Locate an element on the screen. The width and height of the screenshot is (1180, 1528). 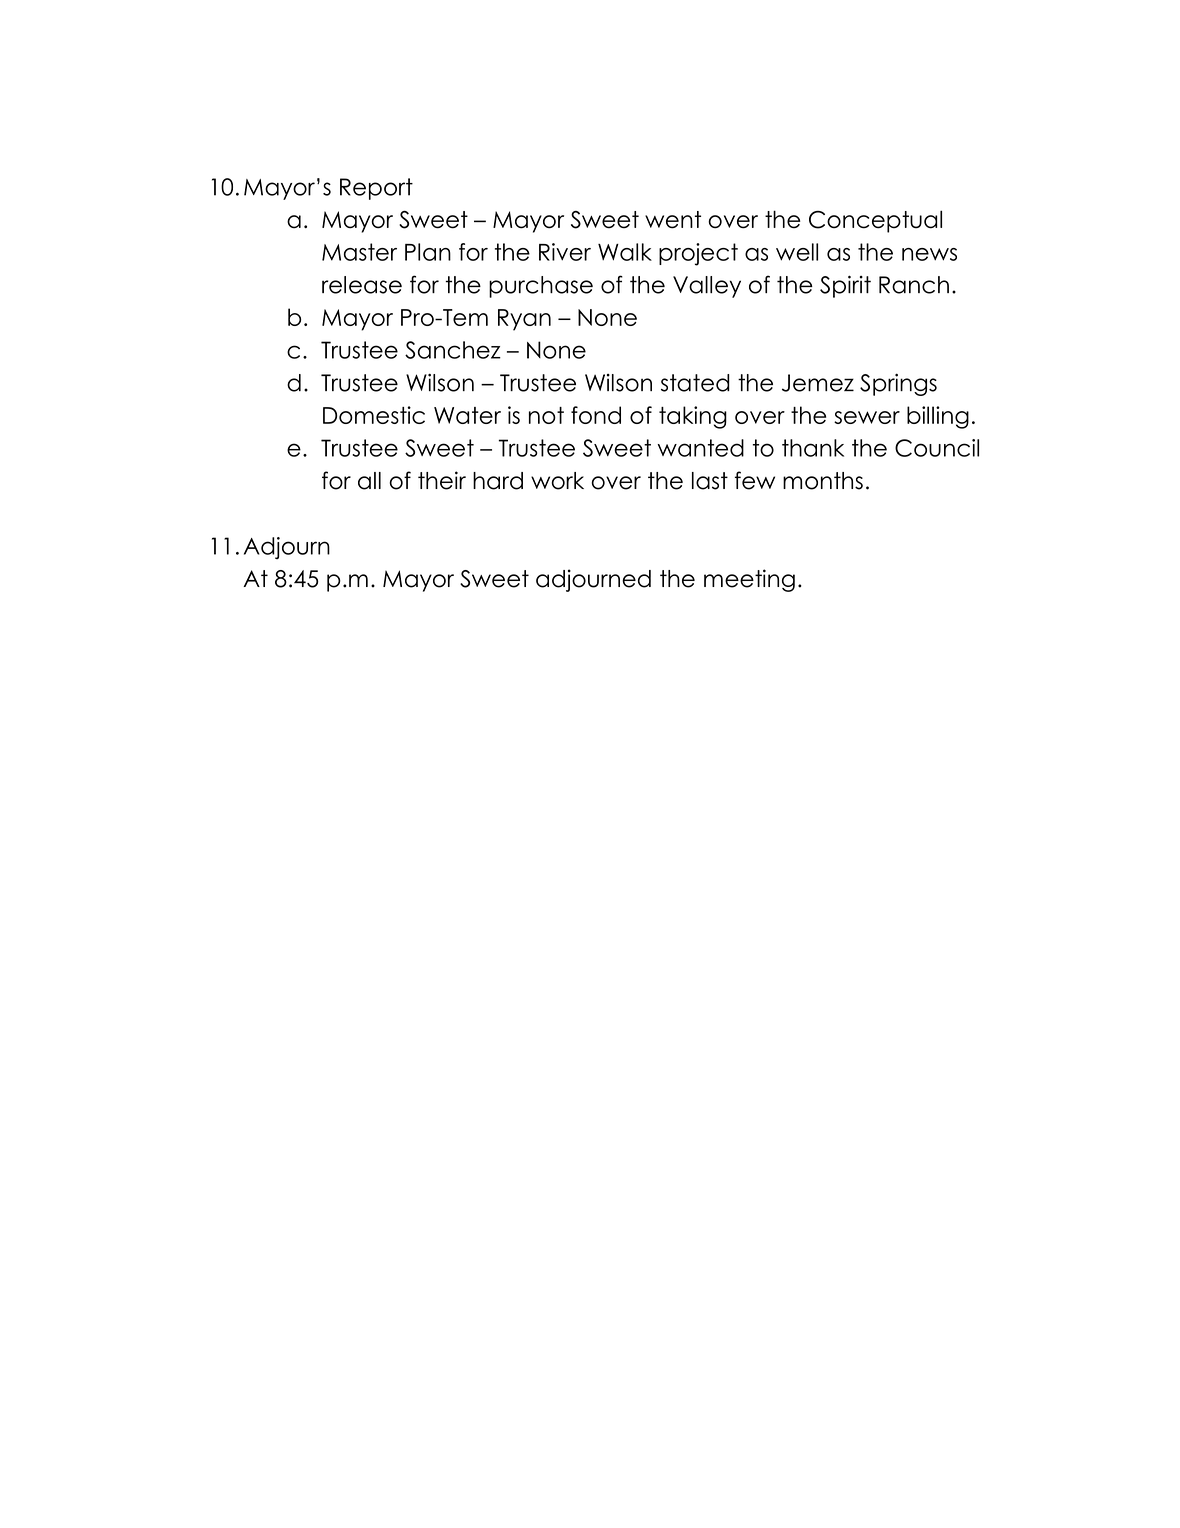
Conceptual is located at coordinates (875, 221).
